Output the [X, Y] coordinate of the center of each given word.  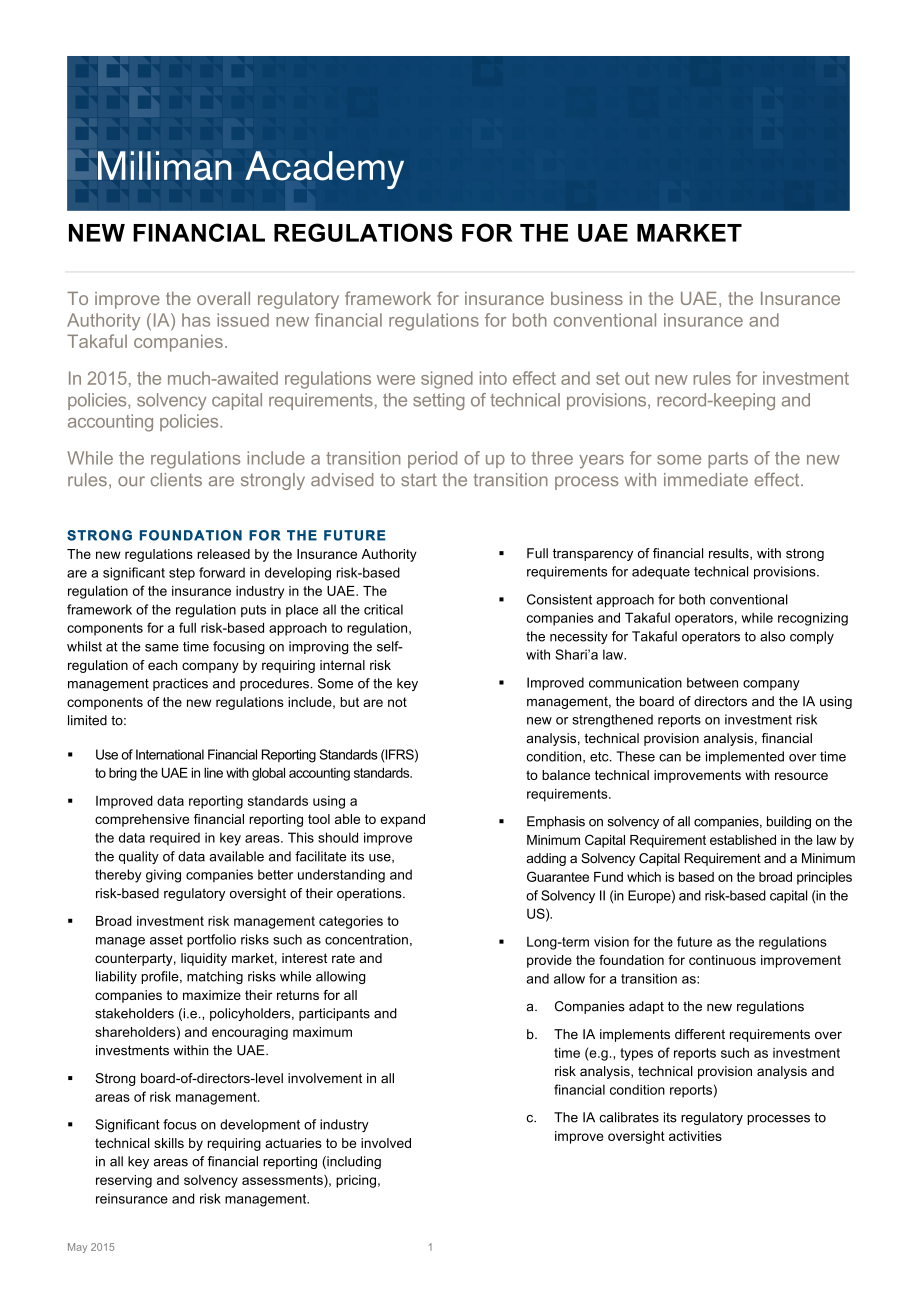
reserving [124, 1181]
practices [180, 684]
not [397, 702]
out [637, 378]
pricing [356, 1181]
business [587, 298]
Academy [324, 170]
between [712, 682]
